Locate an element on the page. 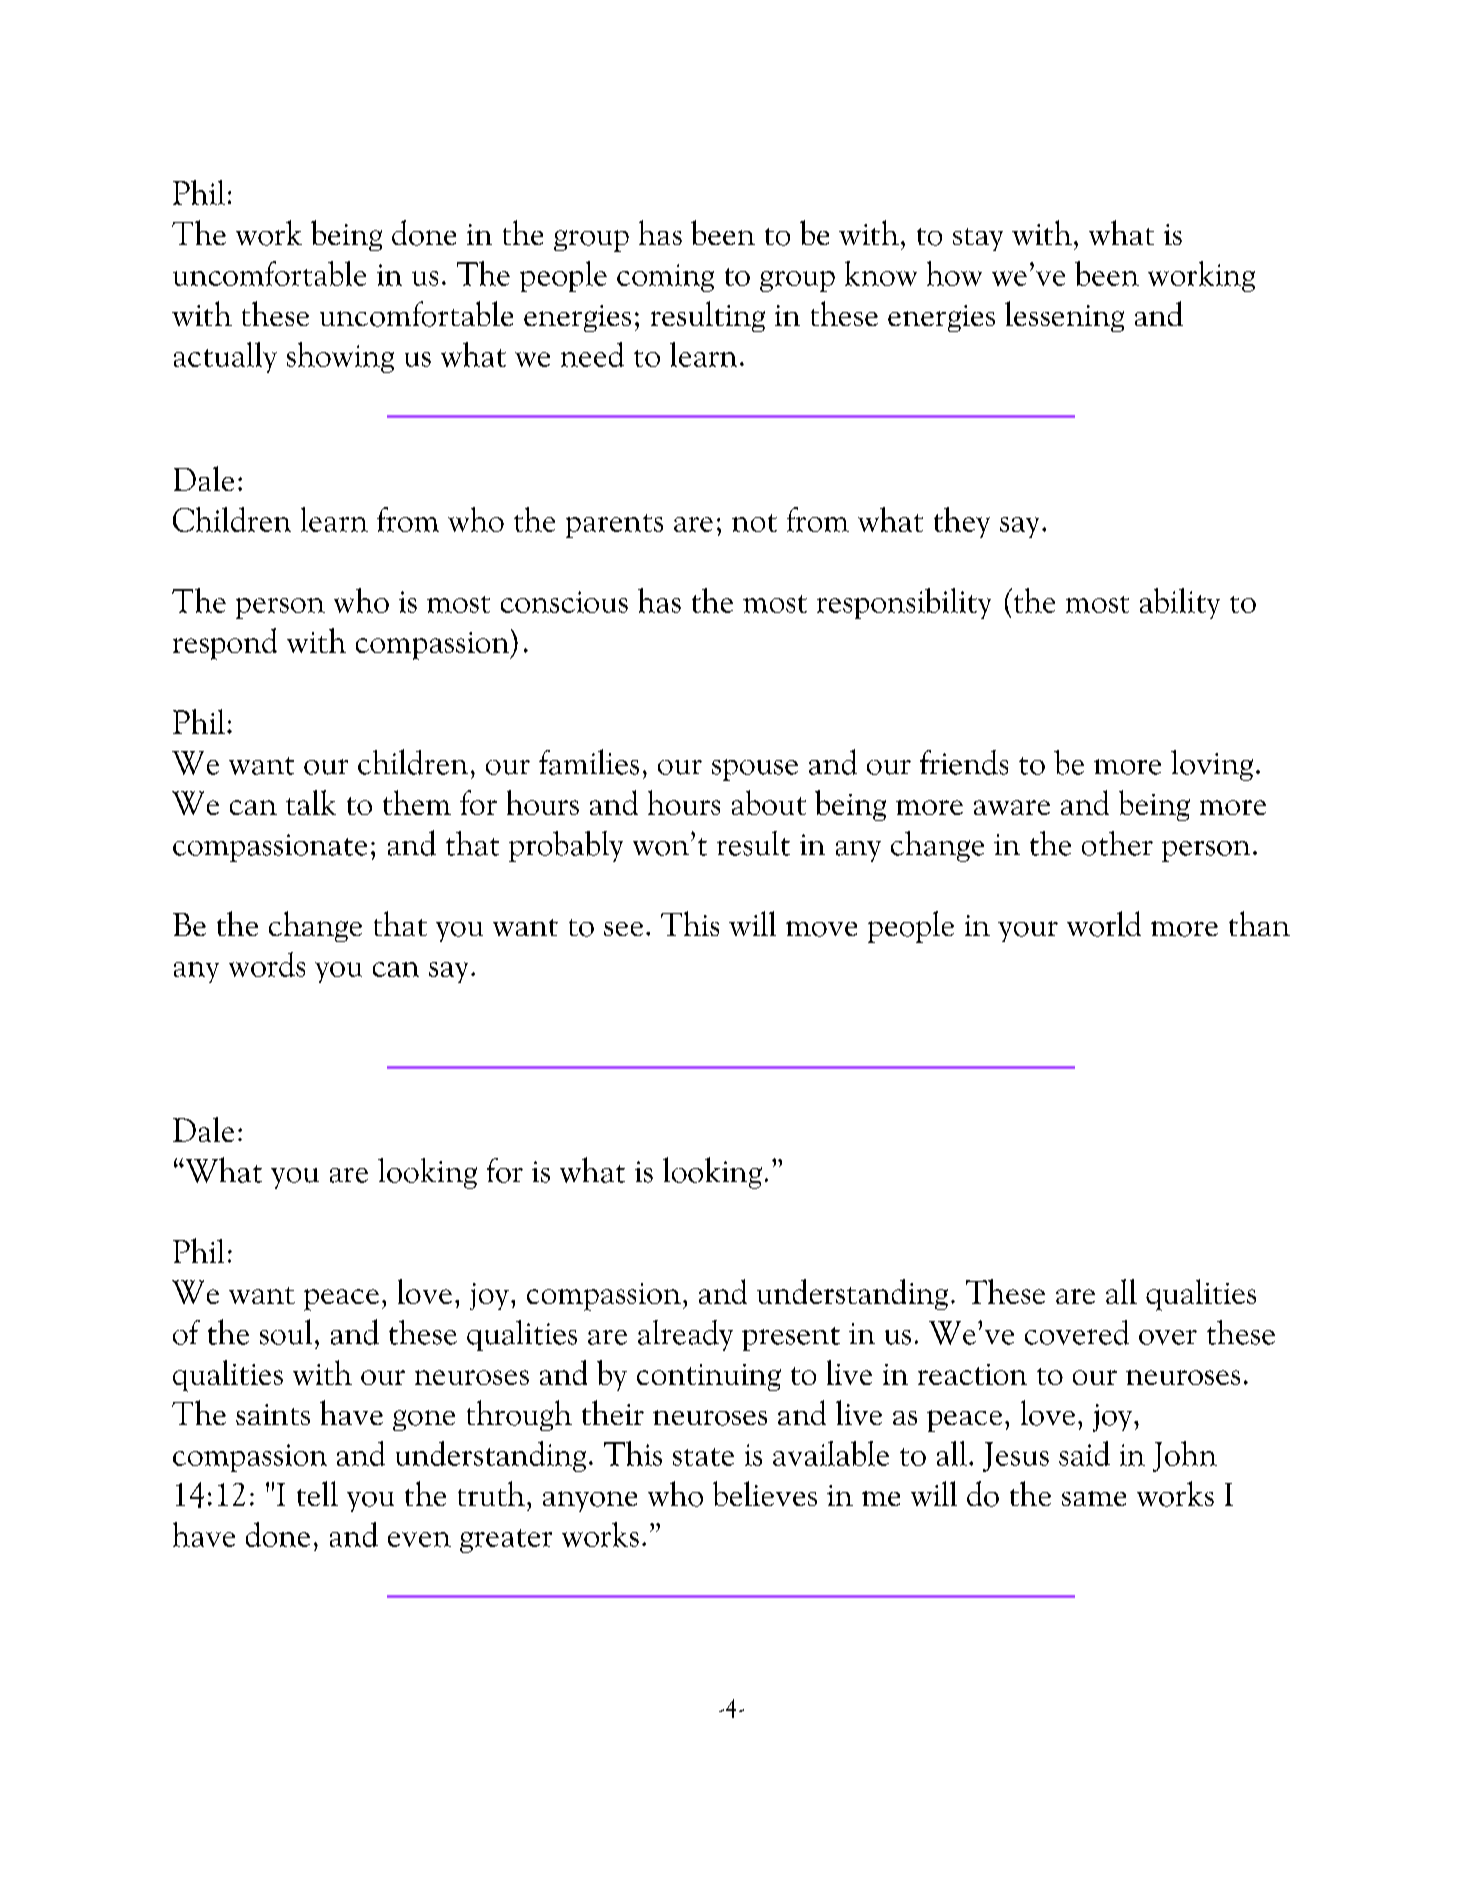 The image size is (1463, 1894). ability is located at coordinates (1180, 603).
